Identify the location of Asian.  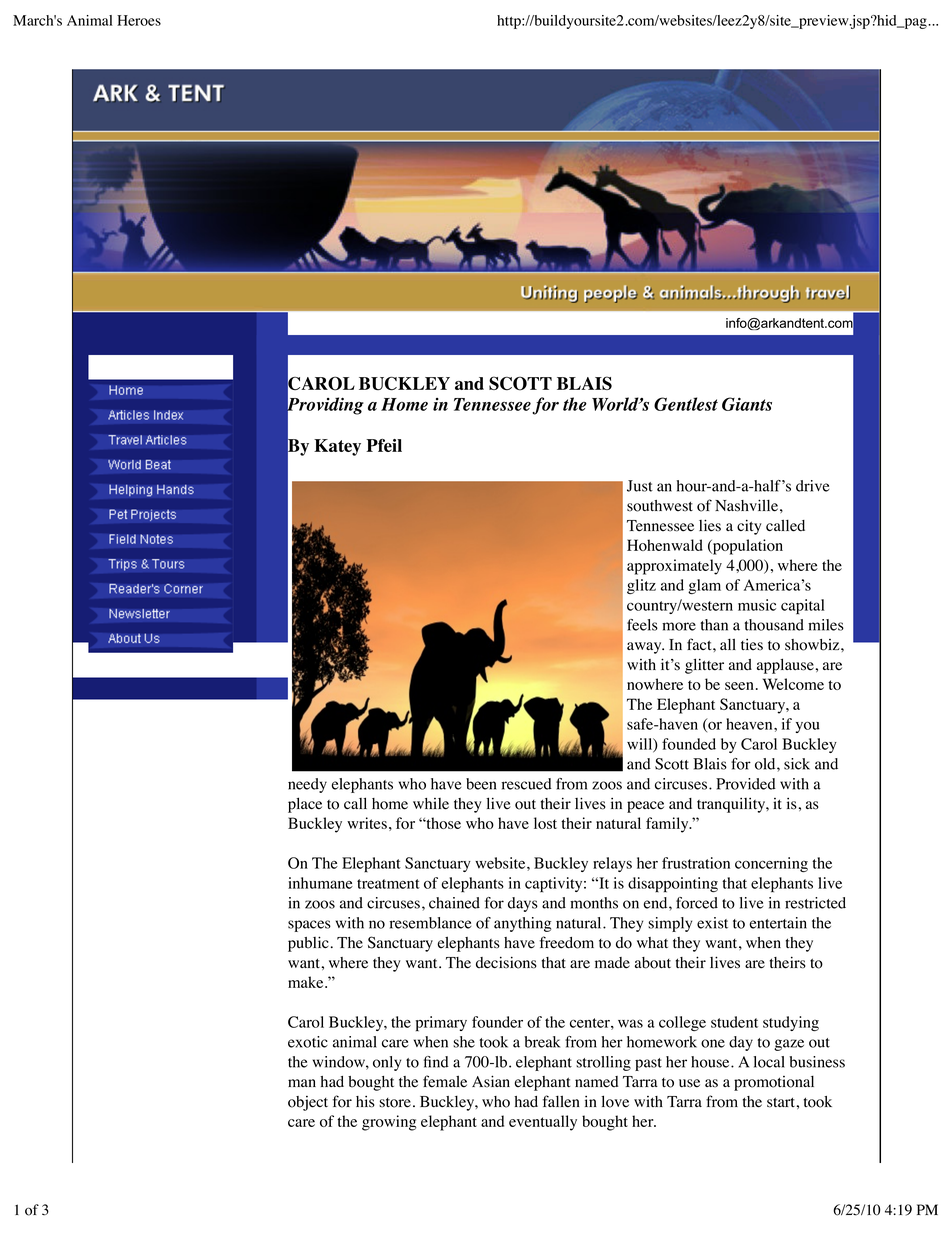
(491, 1081).
